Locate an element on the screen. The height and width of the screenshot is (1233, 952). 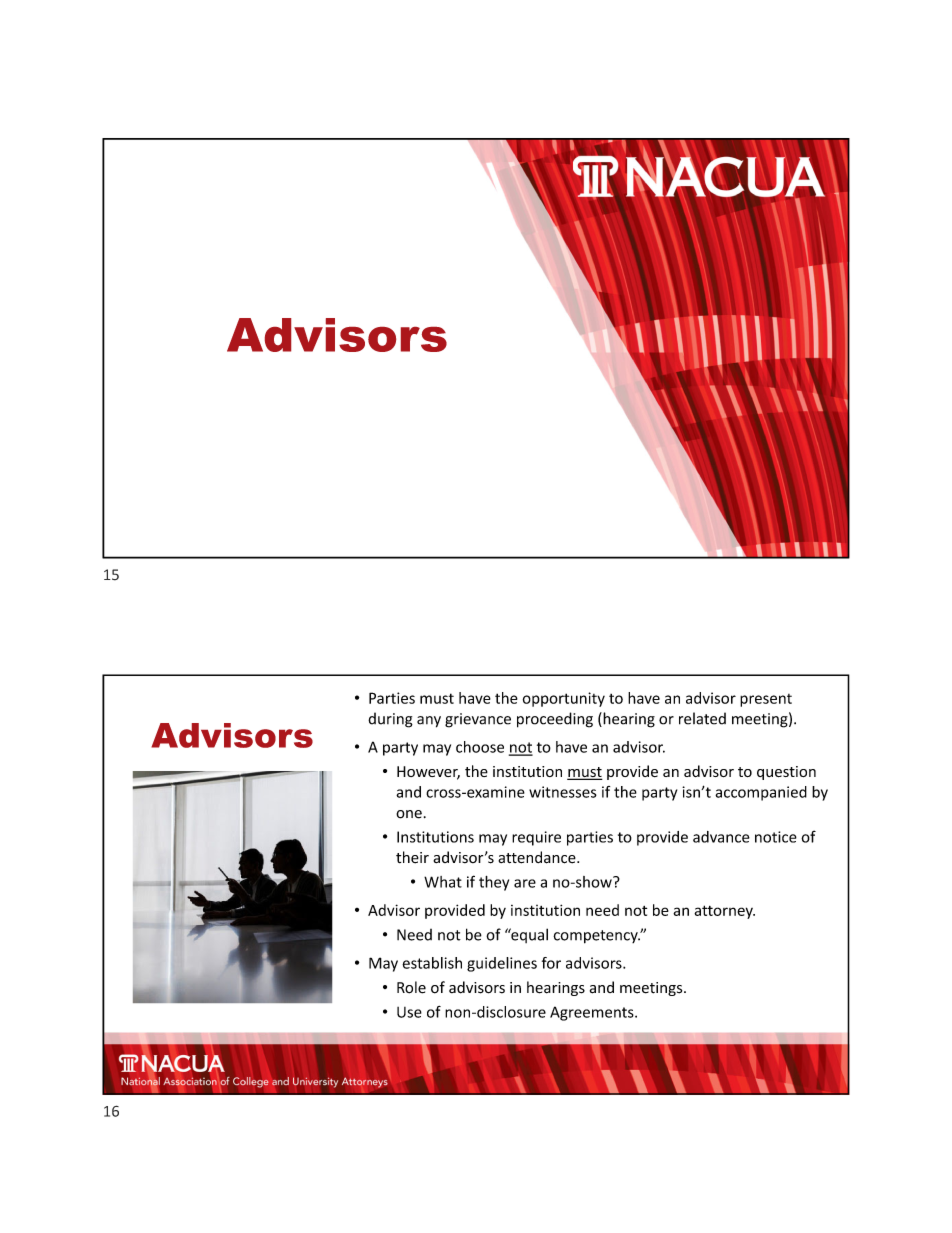
attorney is located at coordinates (724, 912).
